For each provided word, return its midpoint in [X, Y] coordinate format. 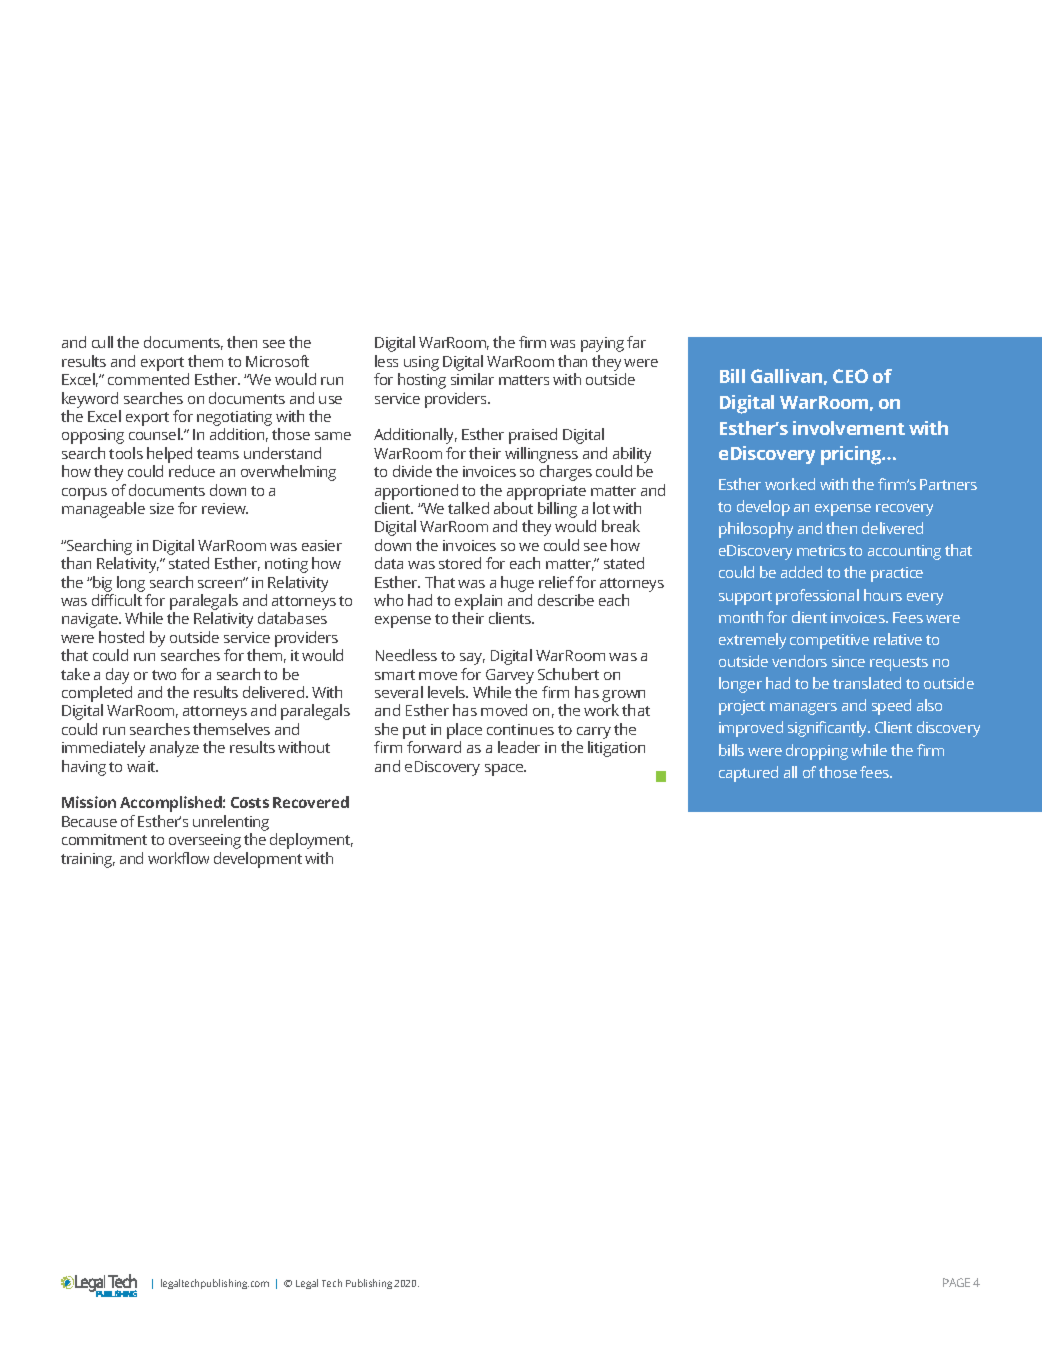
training [88, 860]
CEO [850, 376]
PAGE [956, 1282]
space [505, 770]
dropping [817, 752]
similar [472, 379]
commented [148, 379]
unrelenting [231, 823]
